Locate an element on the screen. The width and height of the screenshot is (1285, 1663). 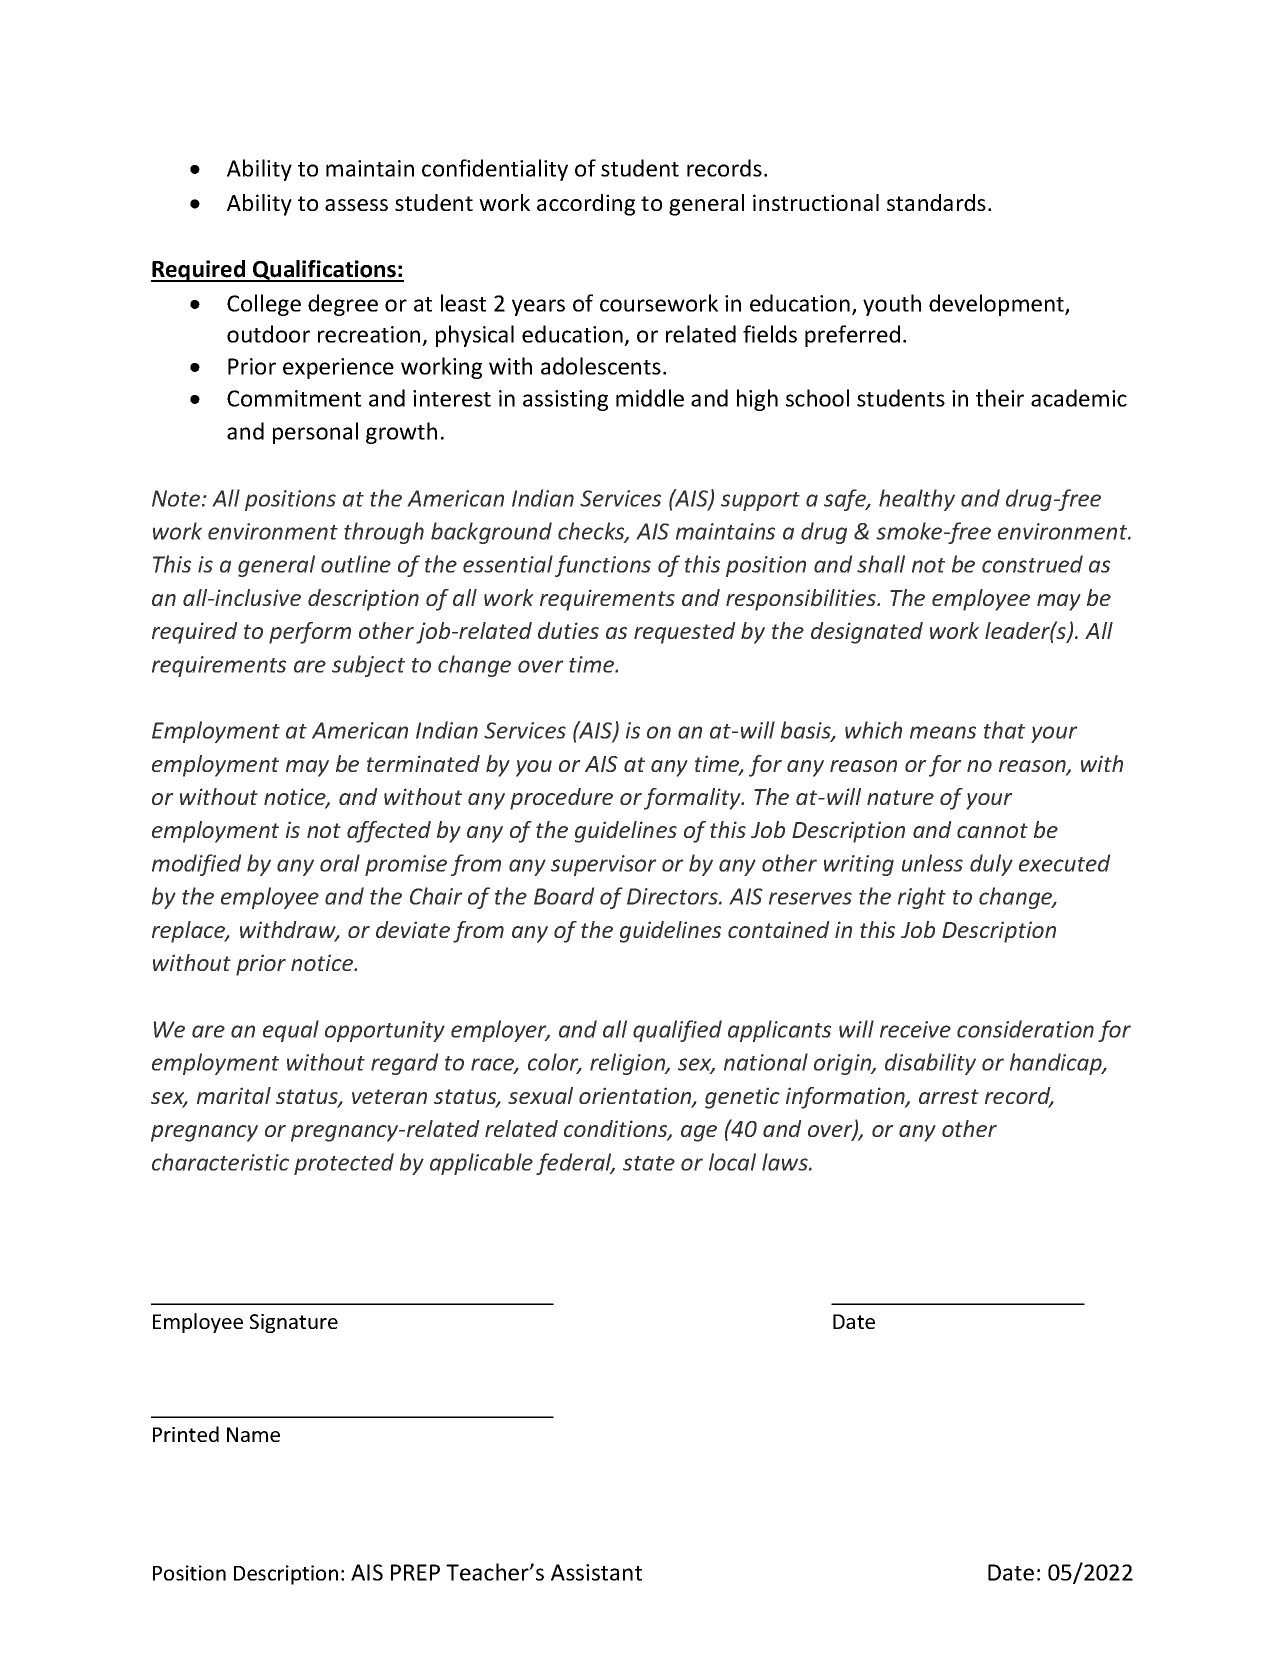
marital is located at coordinates (234, 1095).
